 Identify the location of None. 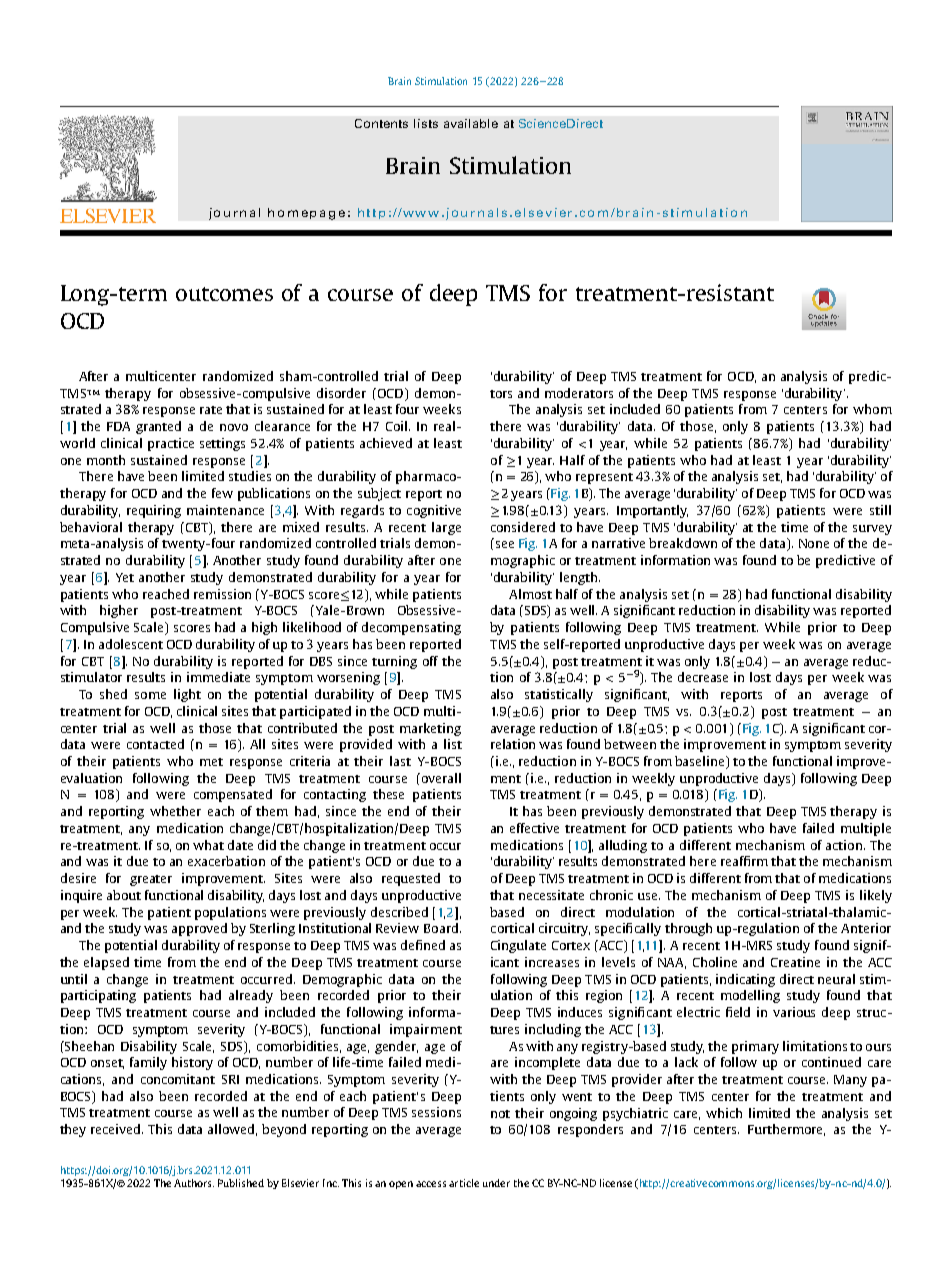
(814, 543).
